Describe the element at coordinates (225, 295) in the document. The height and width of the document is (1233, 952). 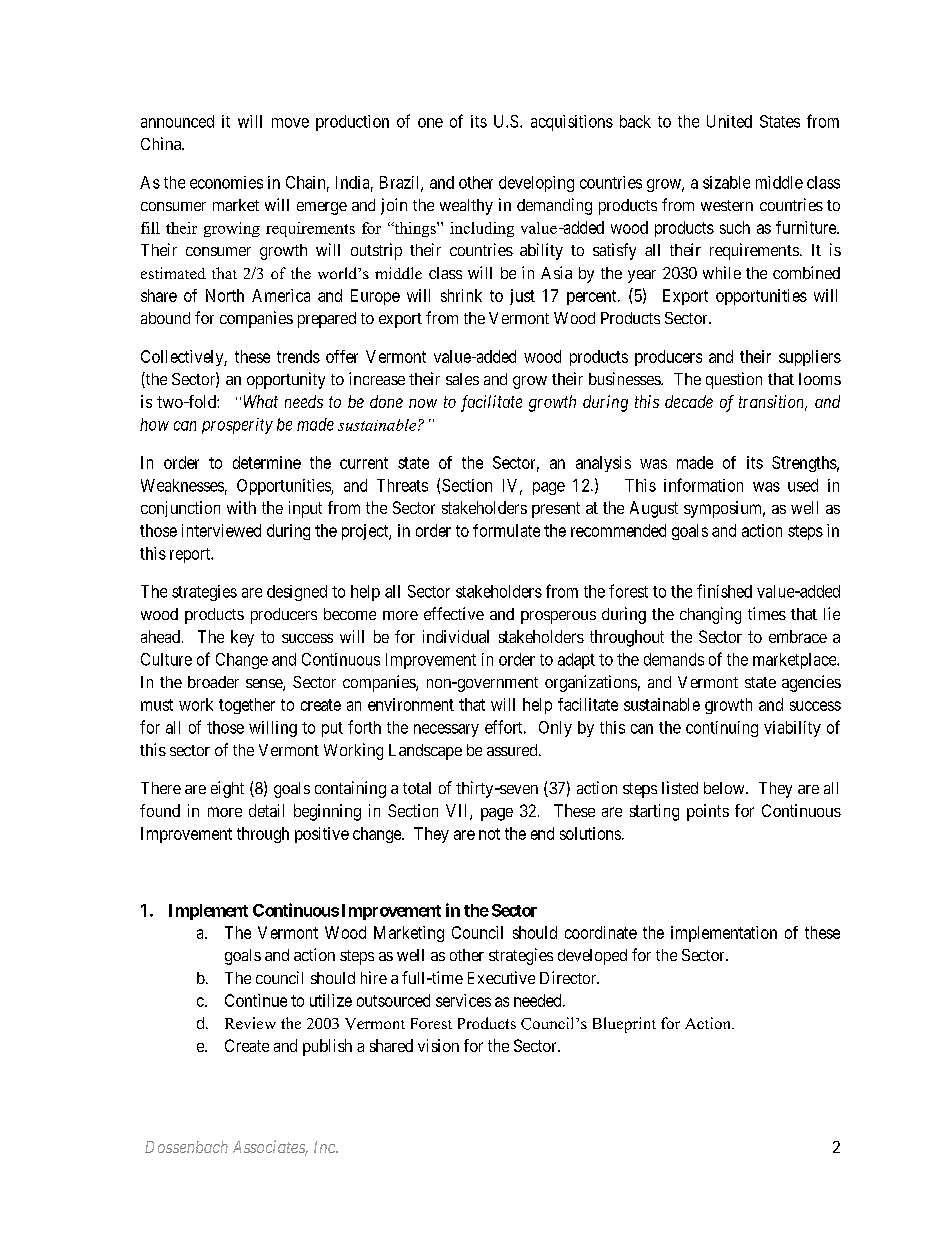
I see `North` at that location.
